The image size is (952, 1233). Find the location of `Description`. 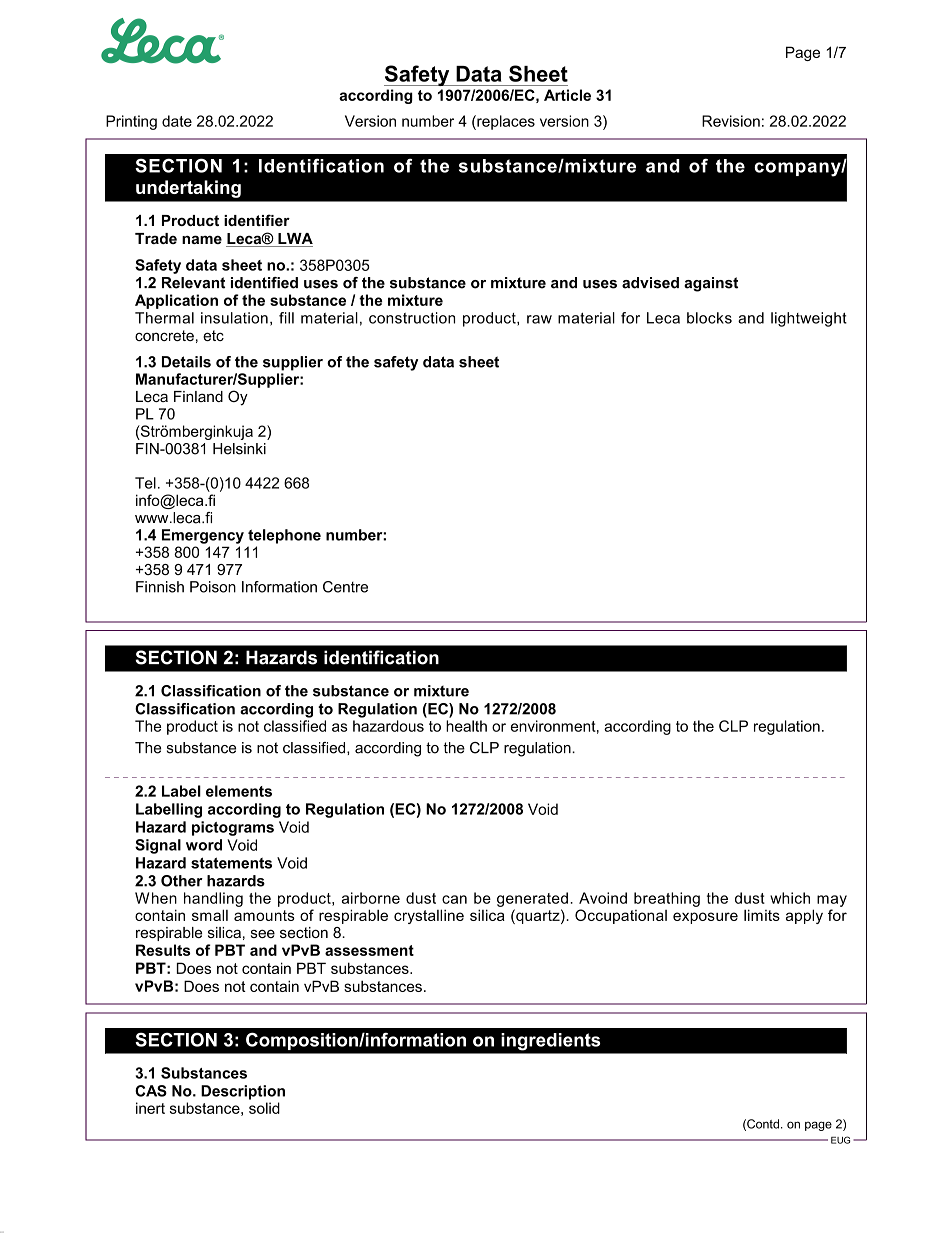

Description is located at coordinates (243, 1092).
